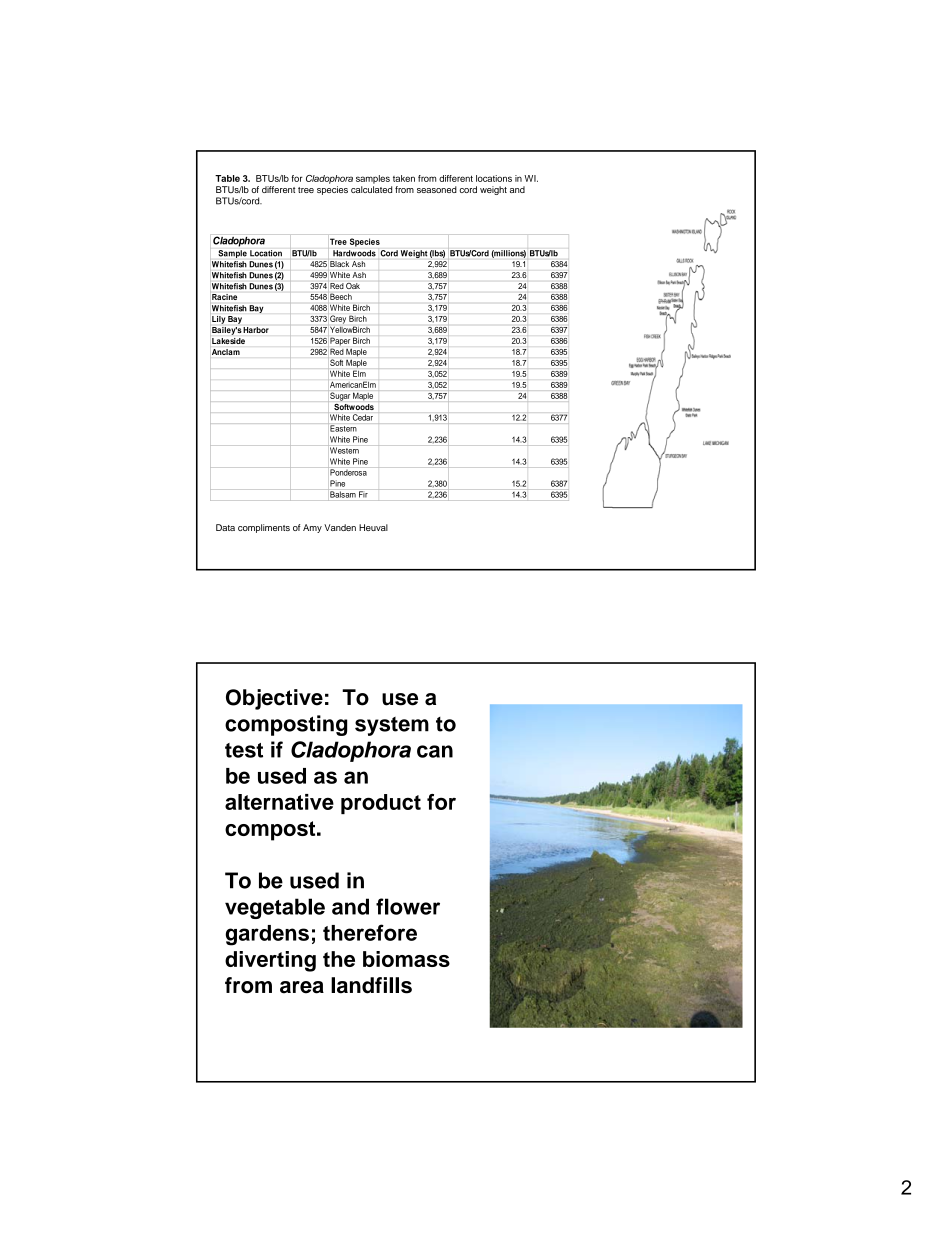 The image size is (952, 1233). What do you see at coordinates (224, 297) in the page?
I see `Racine` at bounding box center [224, 297].
